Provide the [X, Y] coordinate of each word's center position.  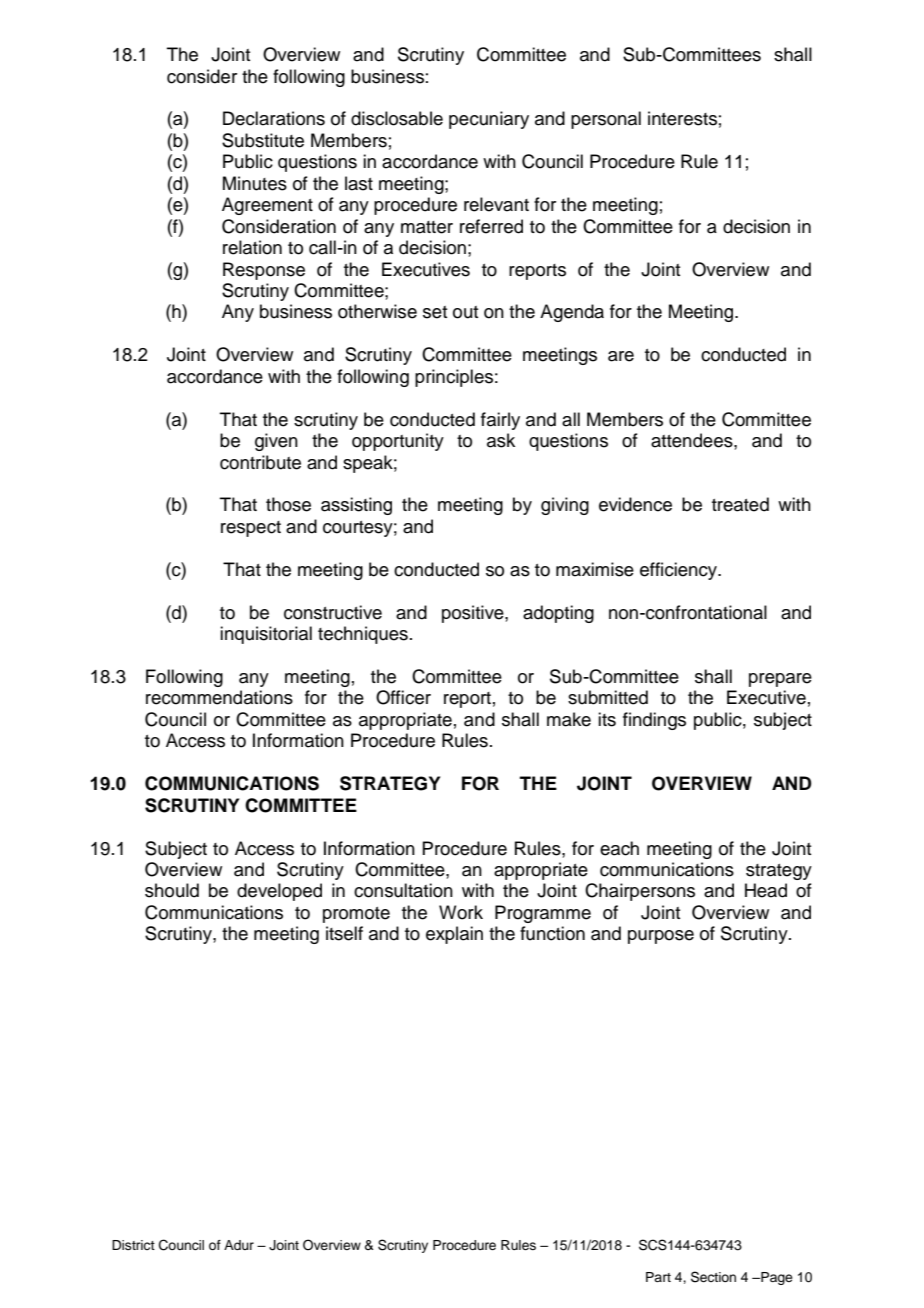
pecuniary [489, 120]
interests [682, 118]
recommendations [219, 697]
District [133, 1245]
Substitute [263, 140]
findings [654, 721]
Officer [403, 697]
